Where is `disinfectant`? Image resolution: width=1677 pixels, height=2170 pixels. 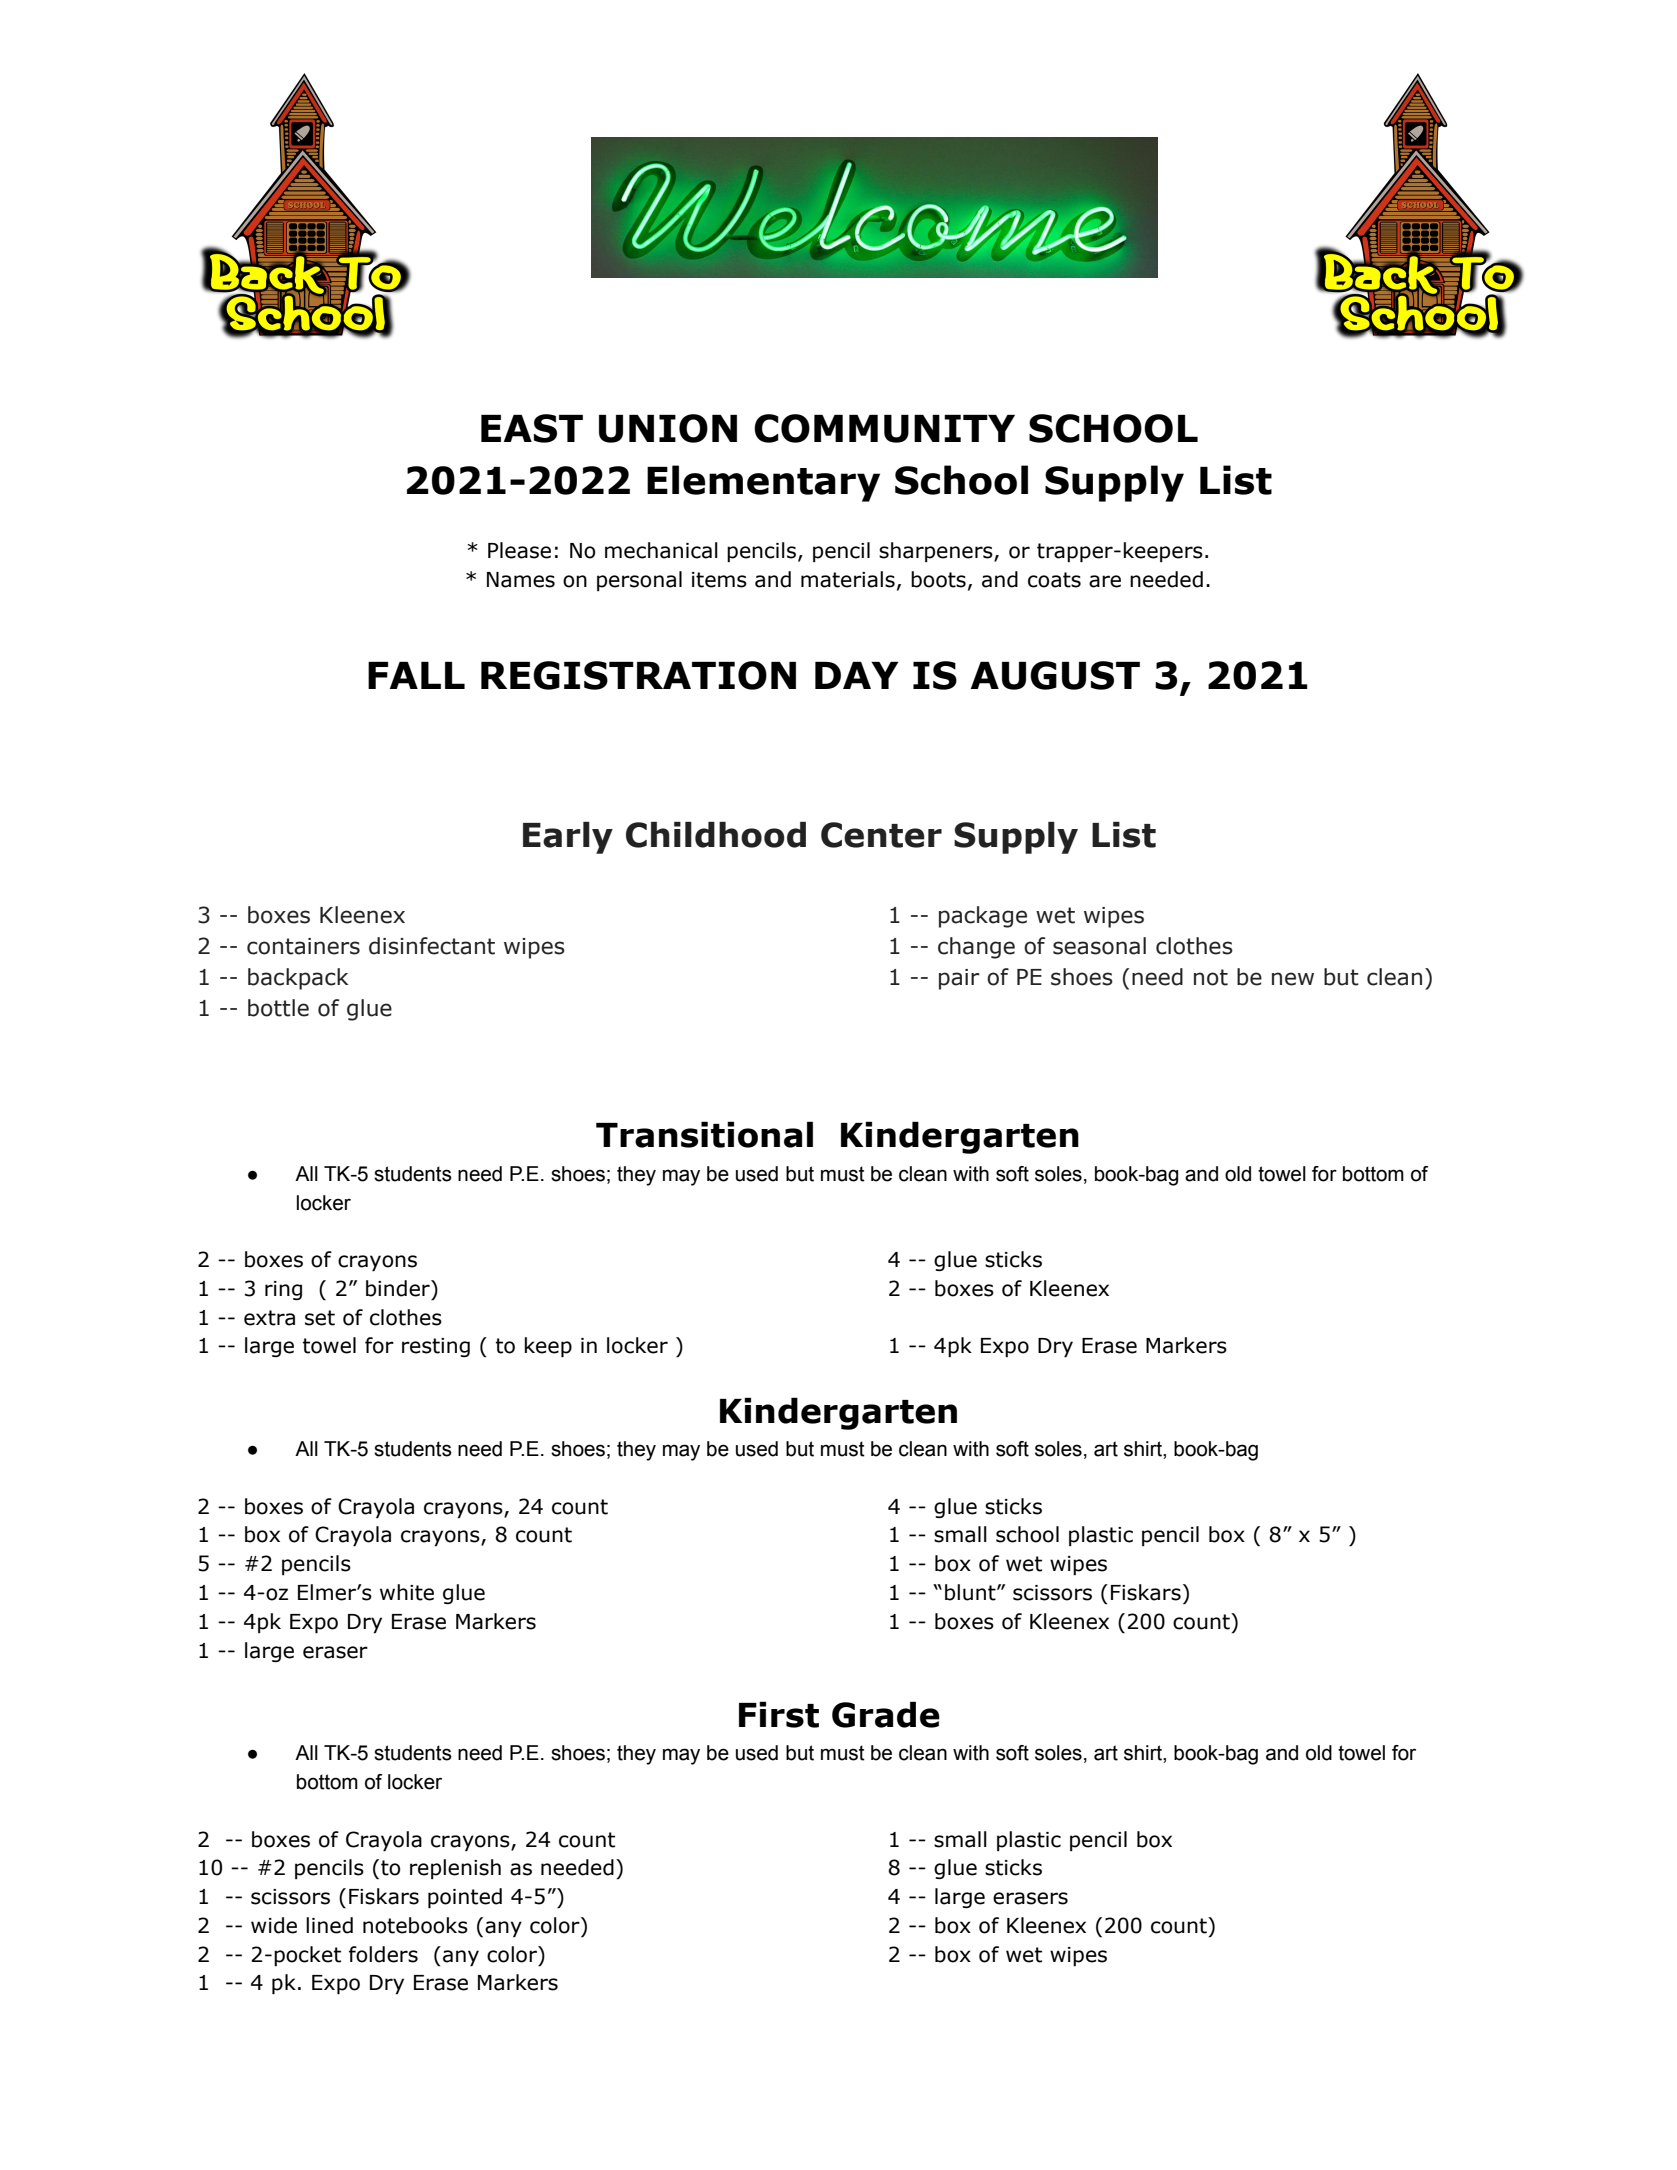
disinfectant is located at coordinates (432, 946).
